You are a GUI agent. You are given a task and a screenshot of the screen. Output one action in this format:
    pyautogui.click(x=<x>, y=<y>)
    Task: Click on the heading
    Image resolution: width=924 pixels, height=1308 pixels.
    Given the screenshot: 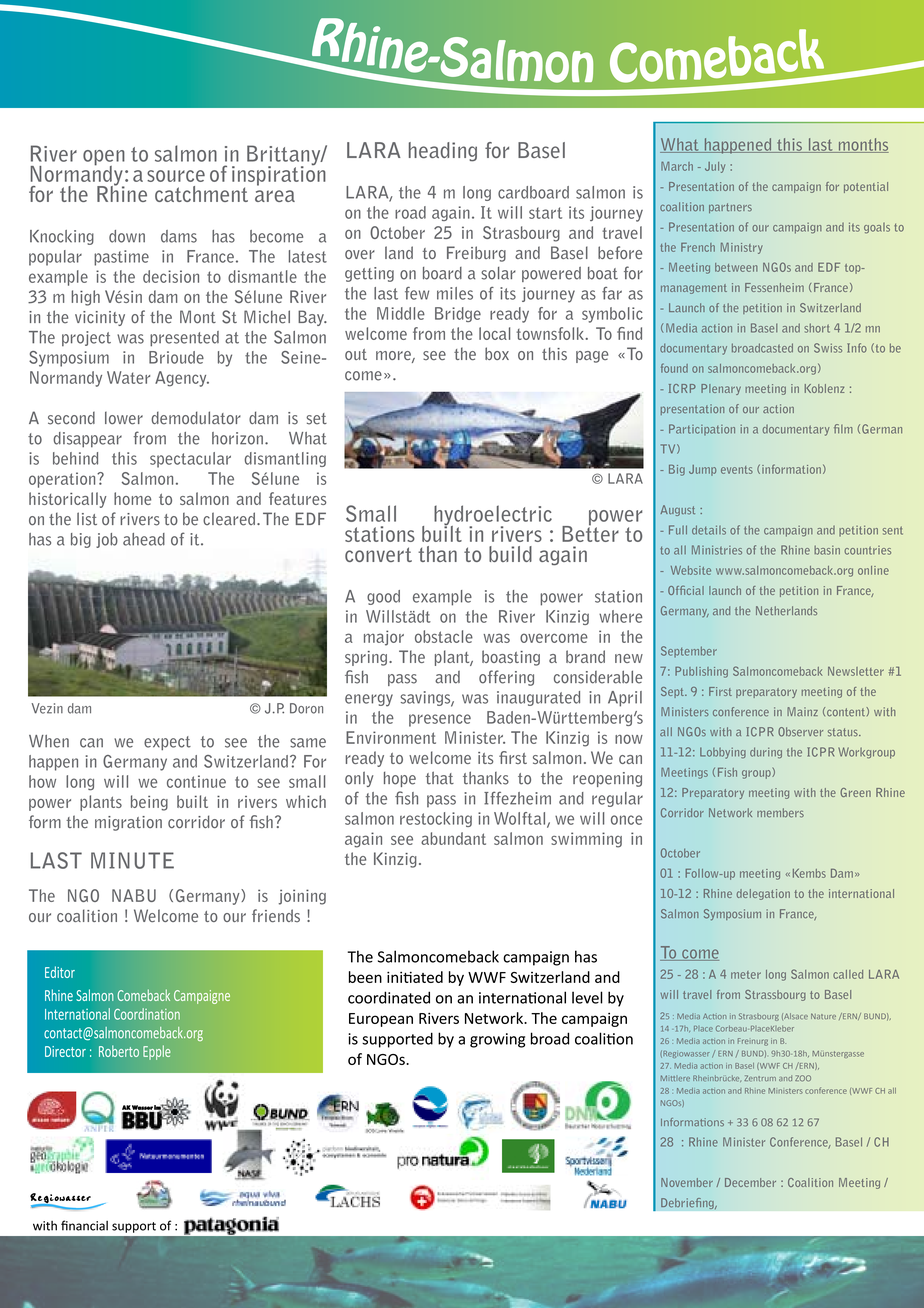 What is the action you would take?
    pyautogui.click(x=443, y=152)
